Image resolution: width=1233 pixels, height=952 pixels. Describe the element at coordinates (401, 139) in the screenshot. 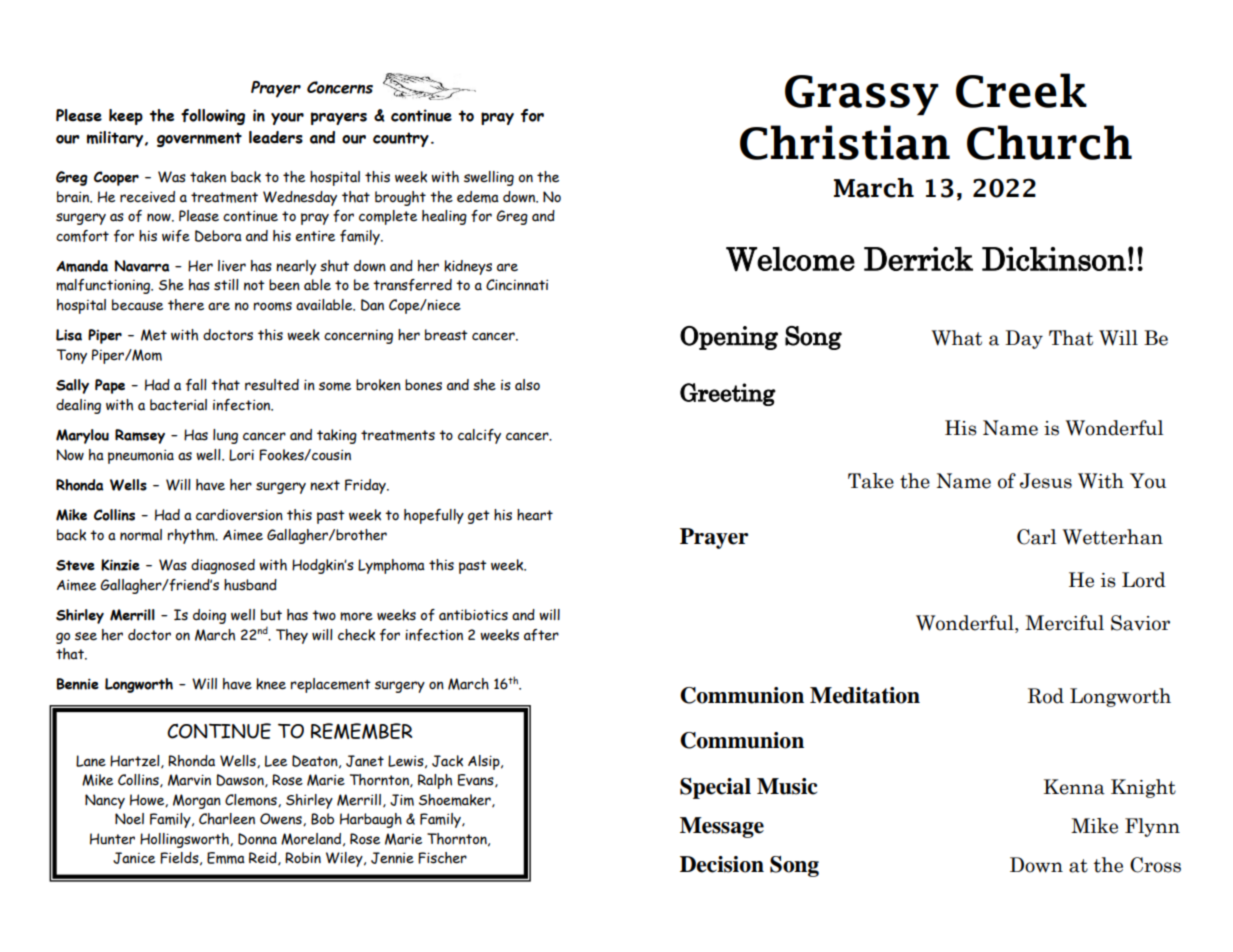

I see `country` at that location.
